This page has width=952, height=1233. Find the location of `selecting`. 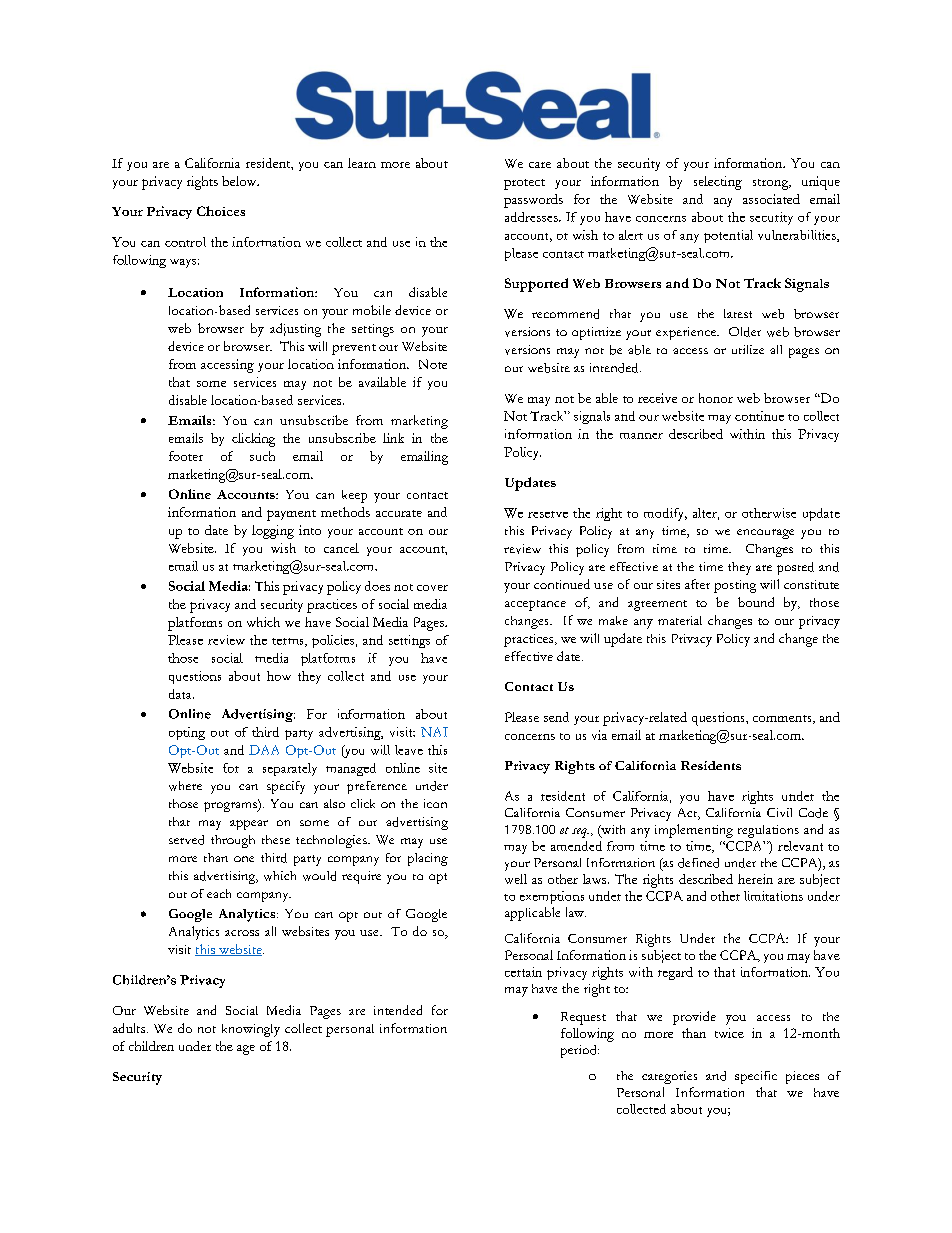

selecting is located at coordinates (718, 183).
